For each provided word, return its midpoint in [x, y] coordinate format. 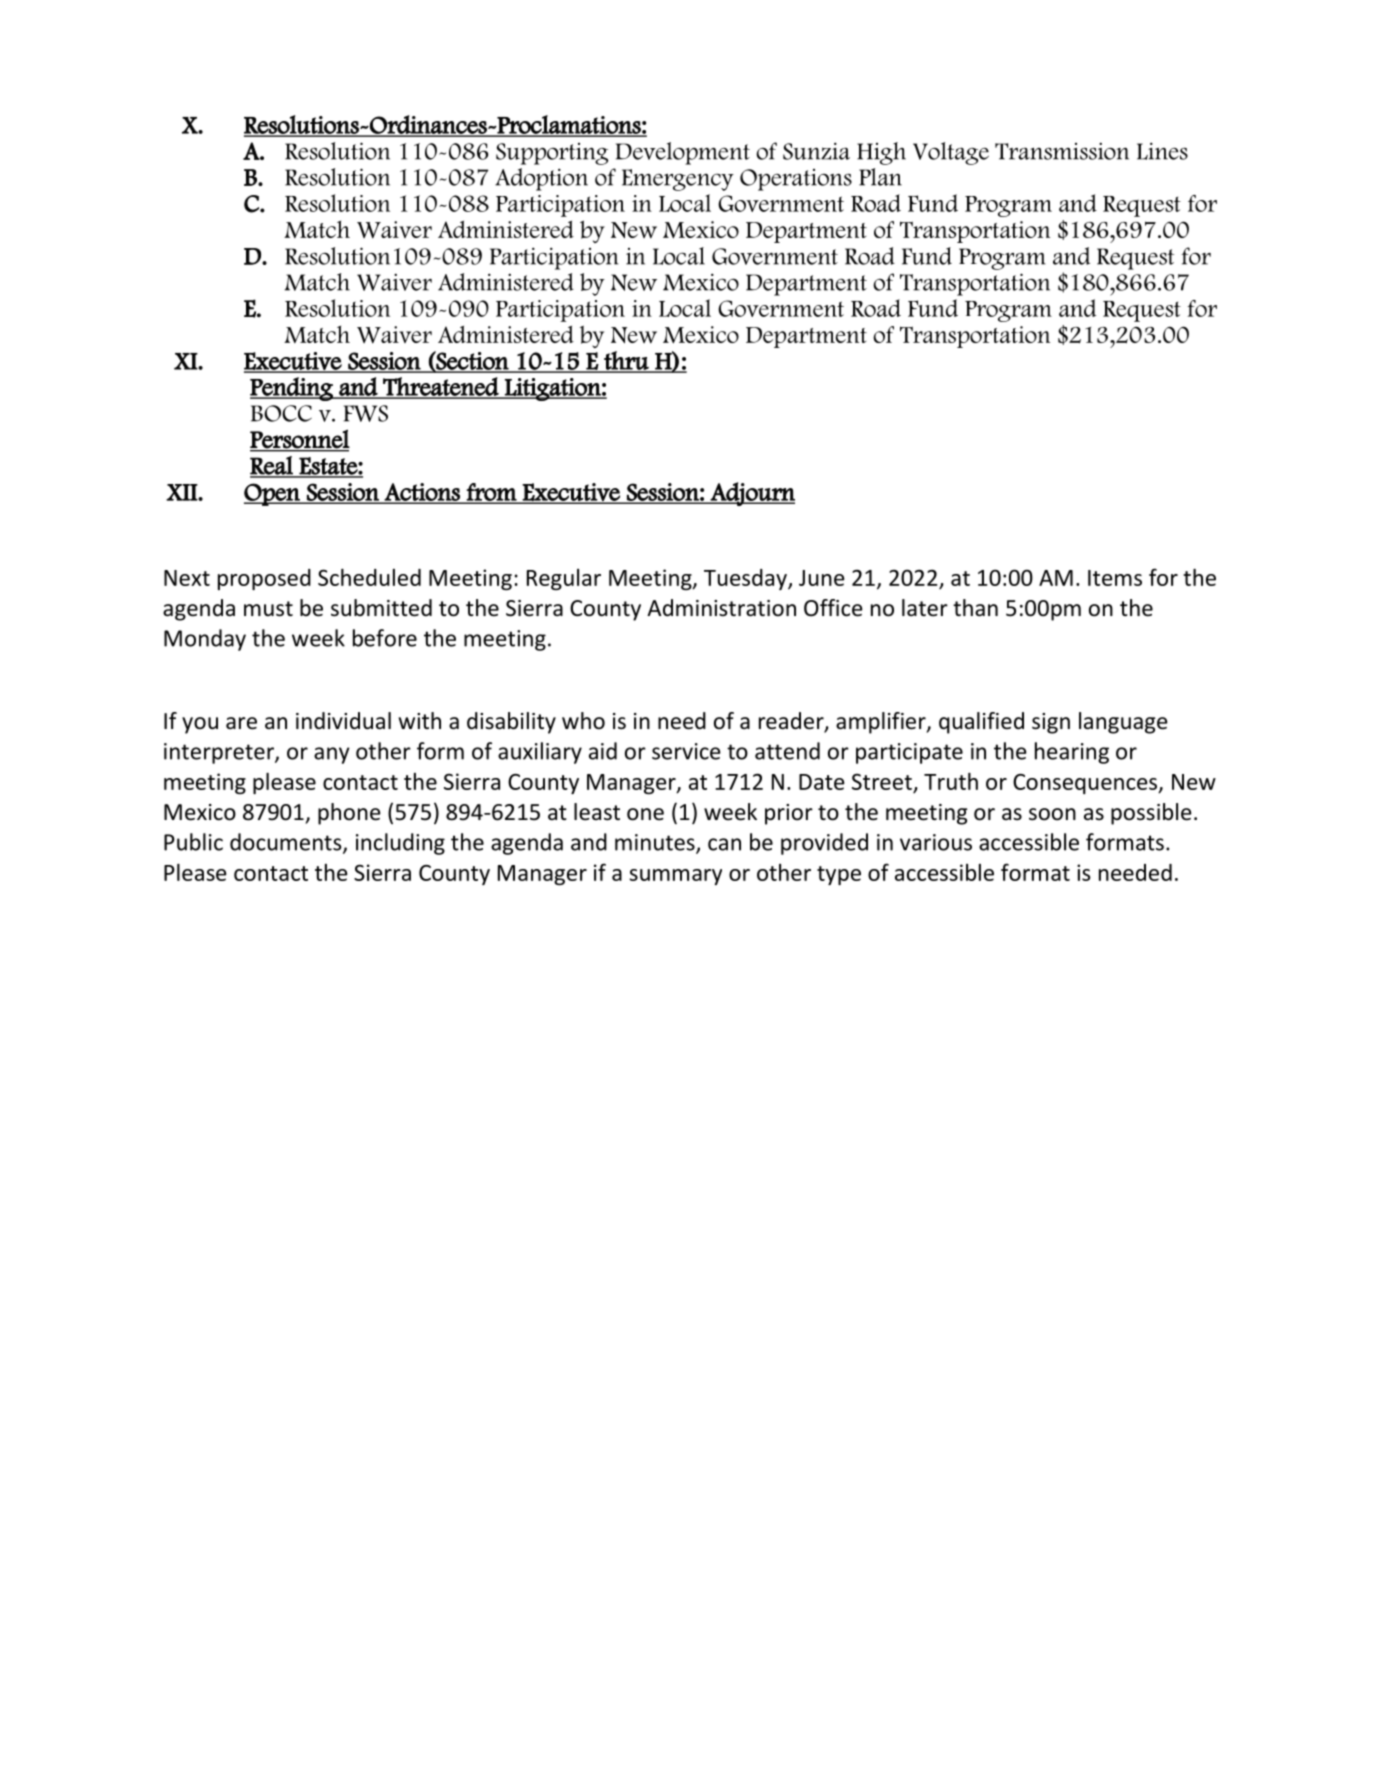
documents [287, 843]
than [975, 608]
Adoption [541, 179]
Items [1115, 578]
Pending [292, 389]
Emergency [678, 180]
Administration [721, 608]
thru [626, 361]
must [268, 609]
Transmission [1062, 151]
